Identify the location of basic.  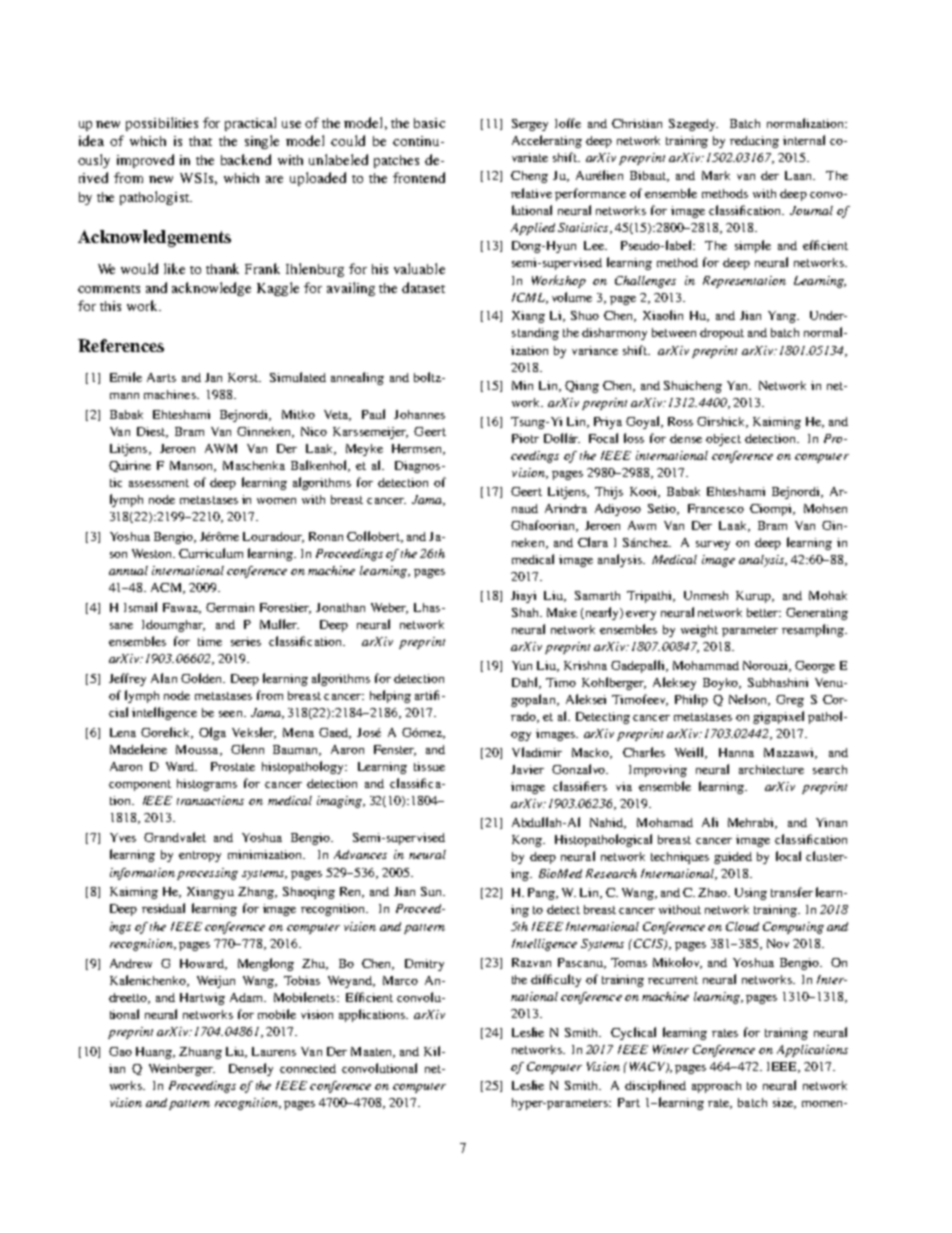
(429, 123).
